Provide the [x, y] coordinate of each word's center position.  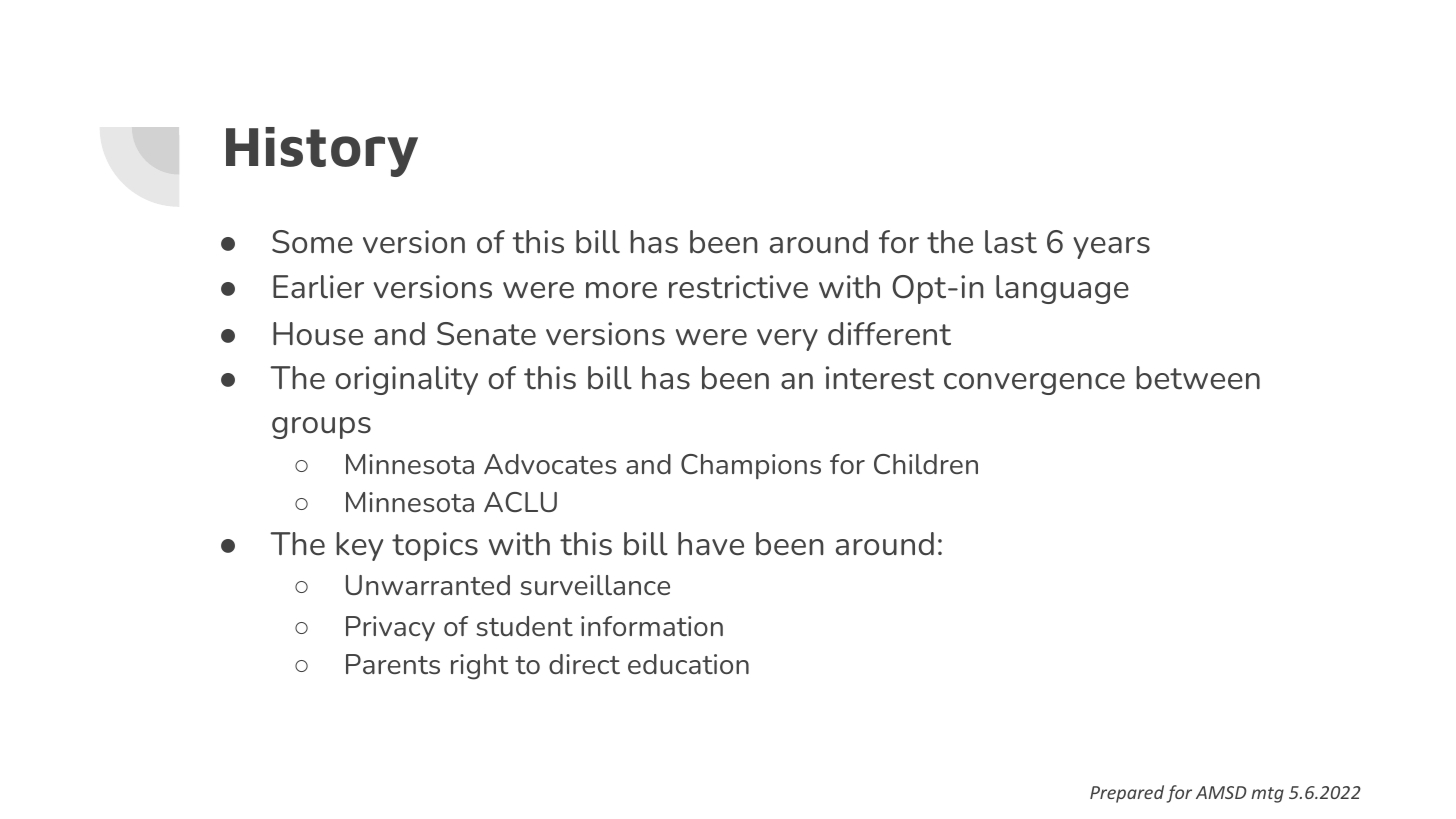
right [480, 667]
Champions [751, 466]
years [1111, 248]
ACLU [520, 502]
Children [926, 464]
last [1011, 242]
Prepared [1127, 794]
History [322, 152]
